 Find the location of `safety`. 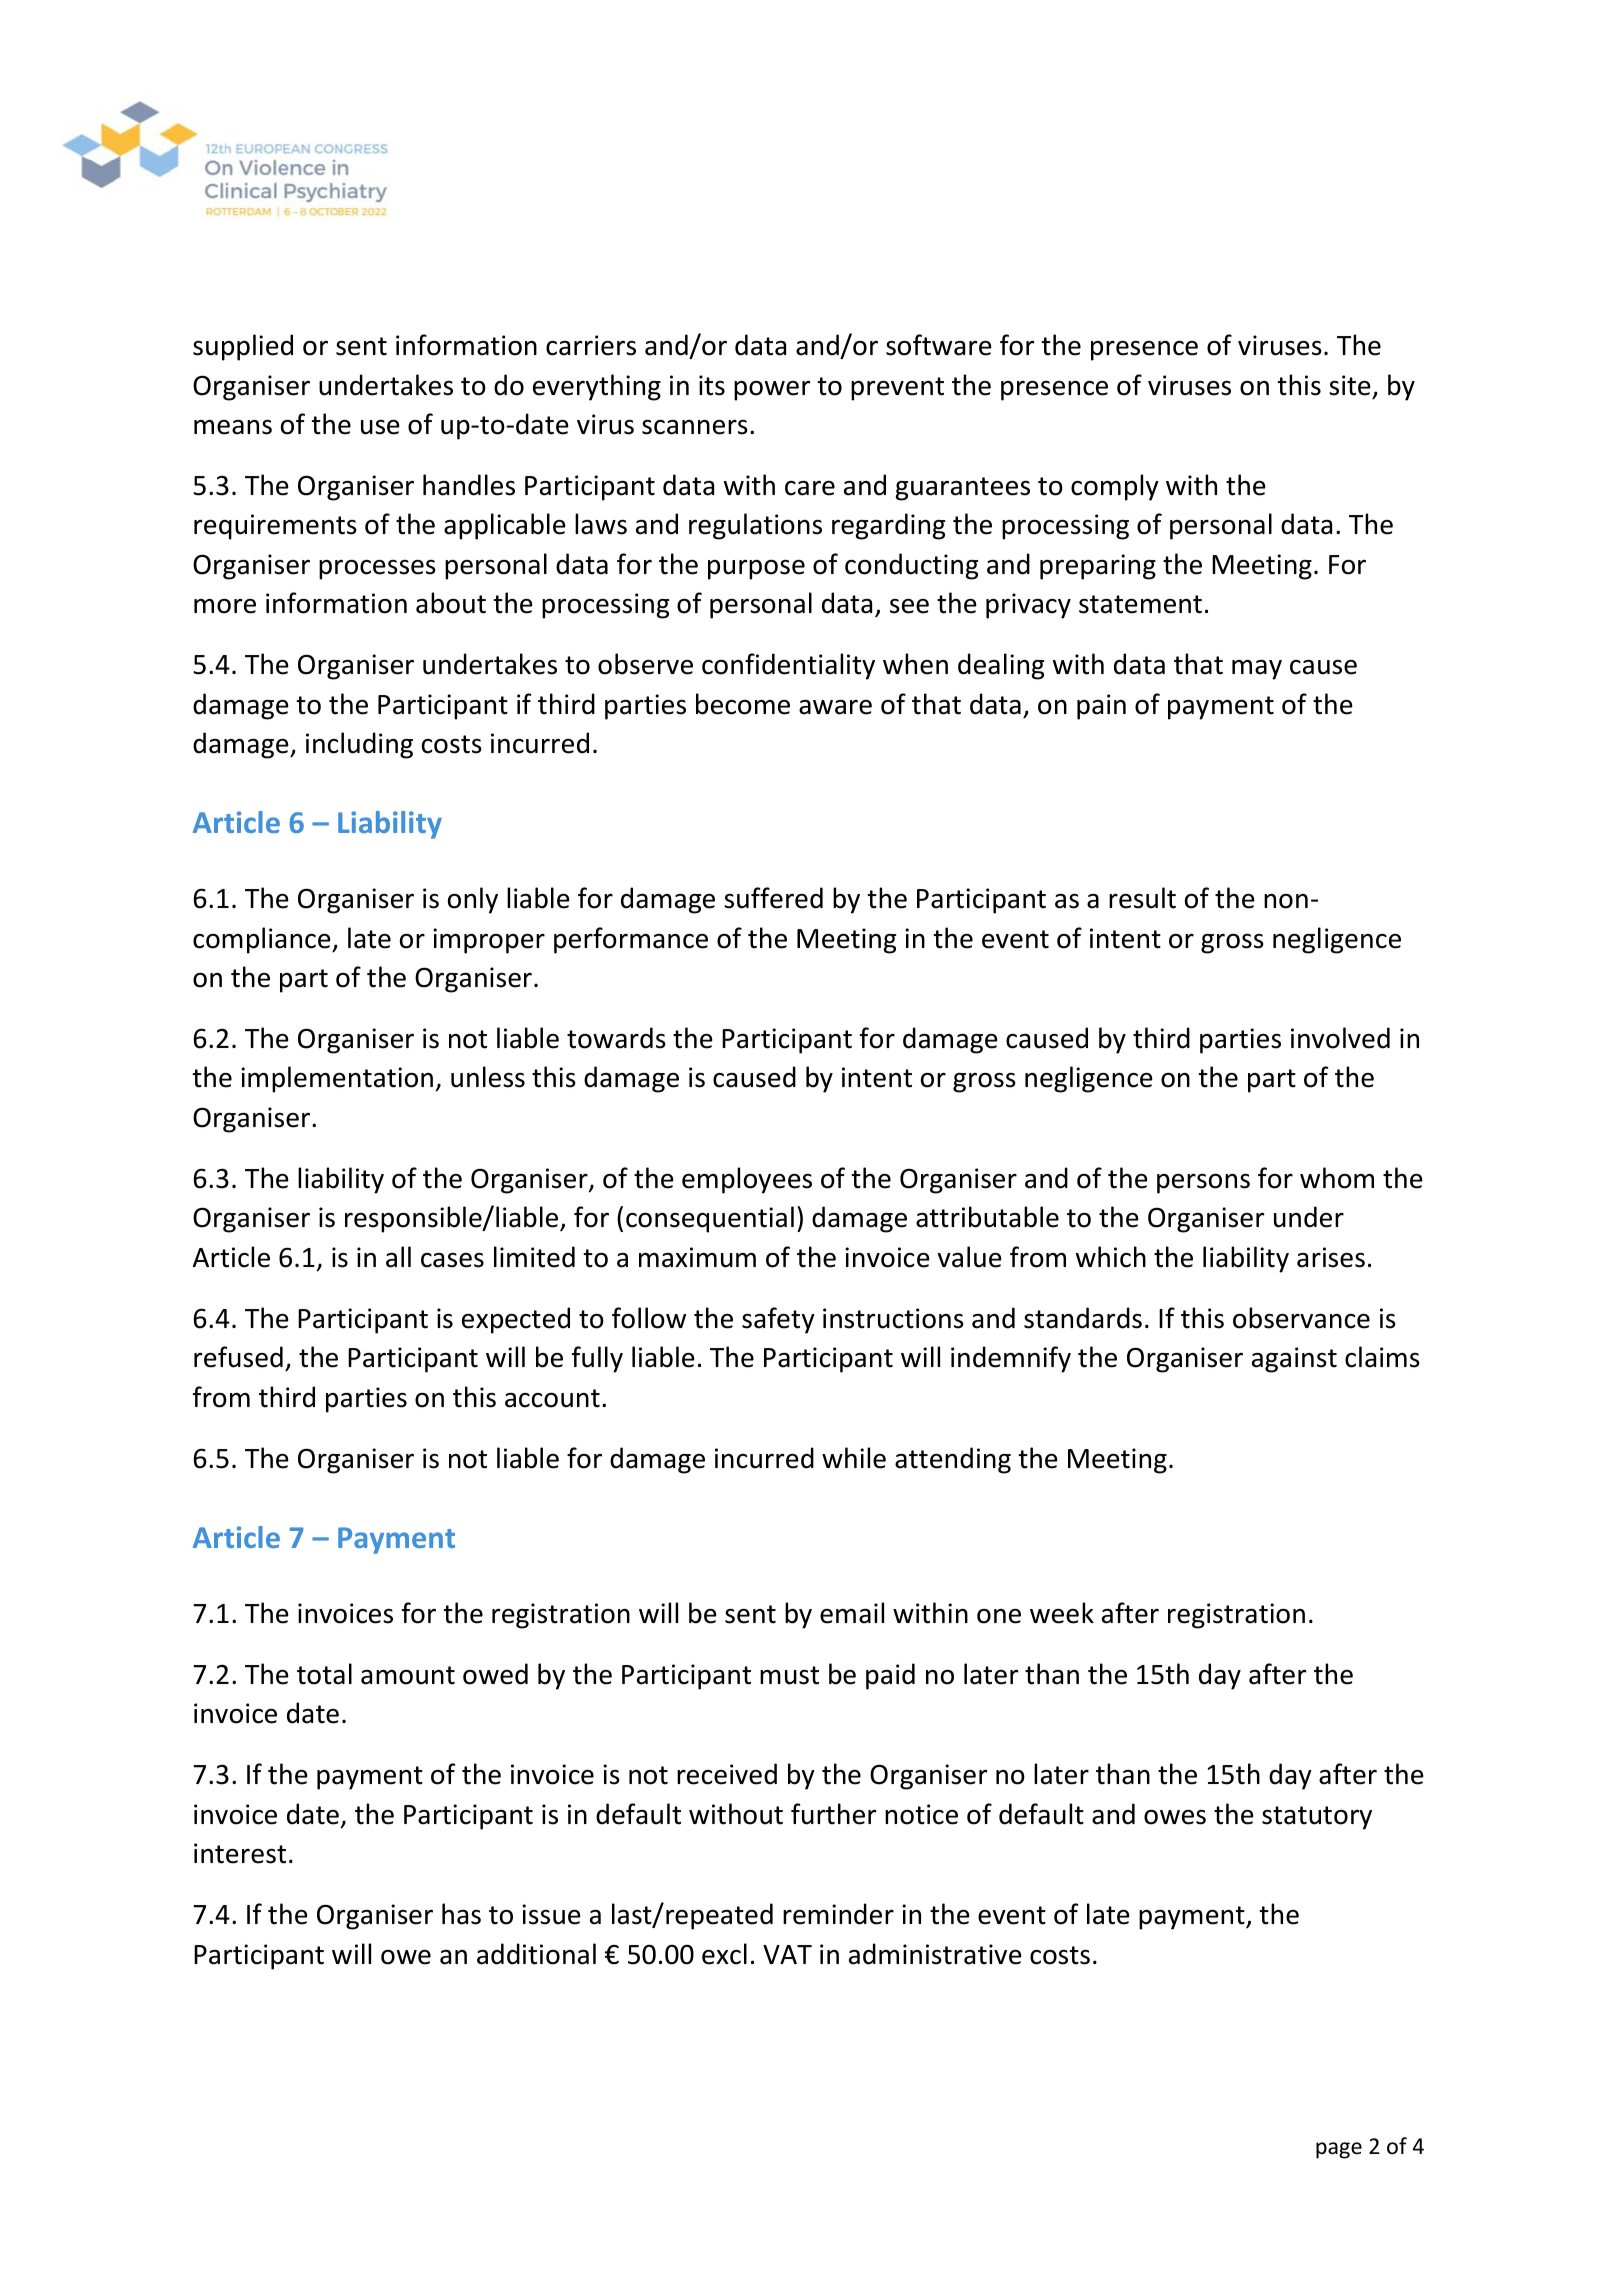

safety is located at coordinates (778, 1320).
